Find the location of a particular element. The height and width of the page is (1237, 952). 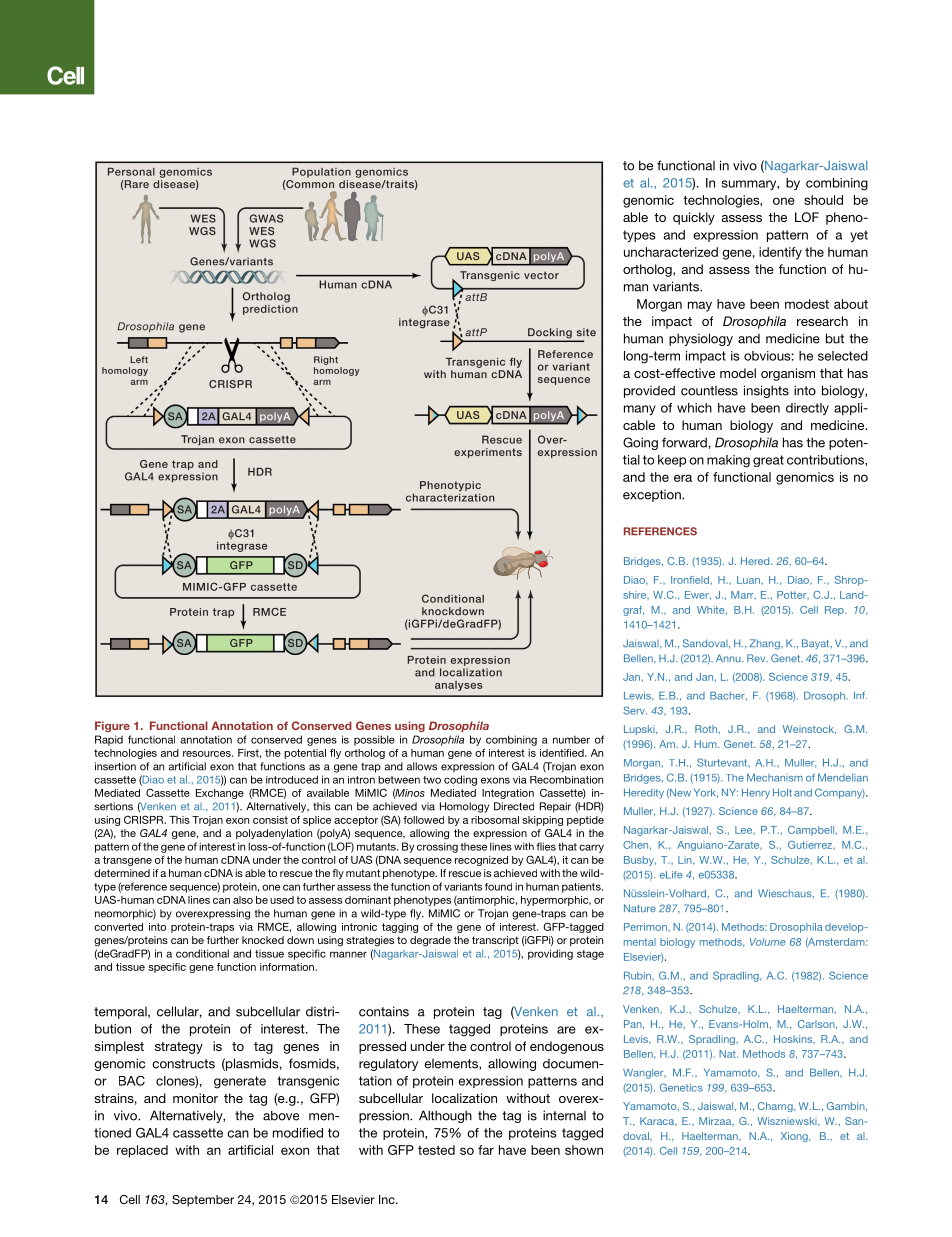

uncharacterized is located at coordinates (671, 252).
